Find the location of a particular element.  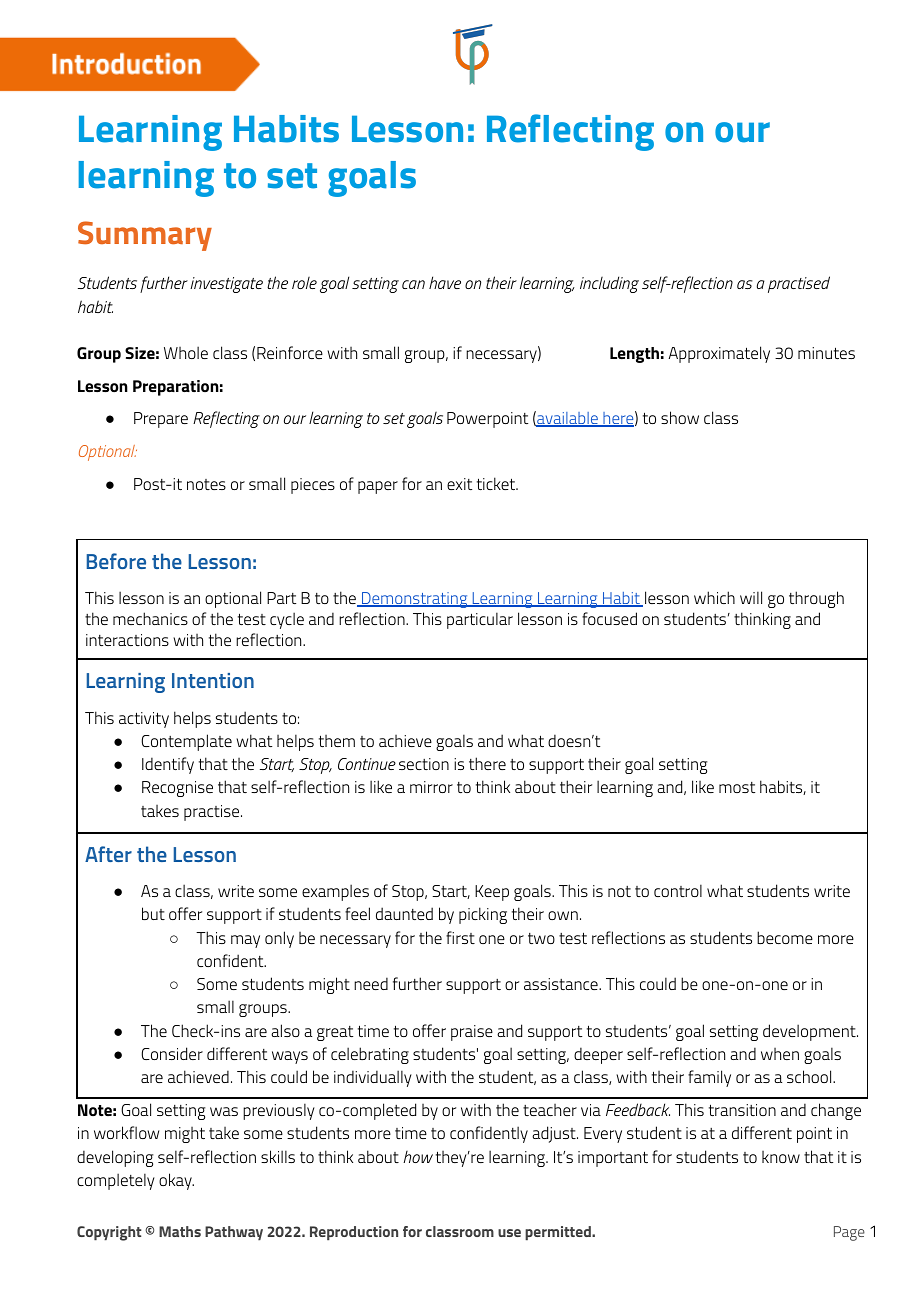

Approximately is located at coordinates (719, 354).
